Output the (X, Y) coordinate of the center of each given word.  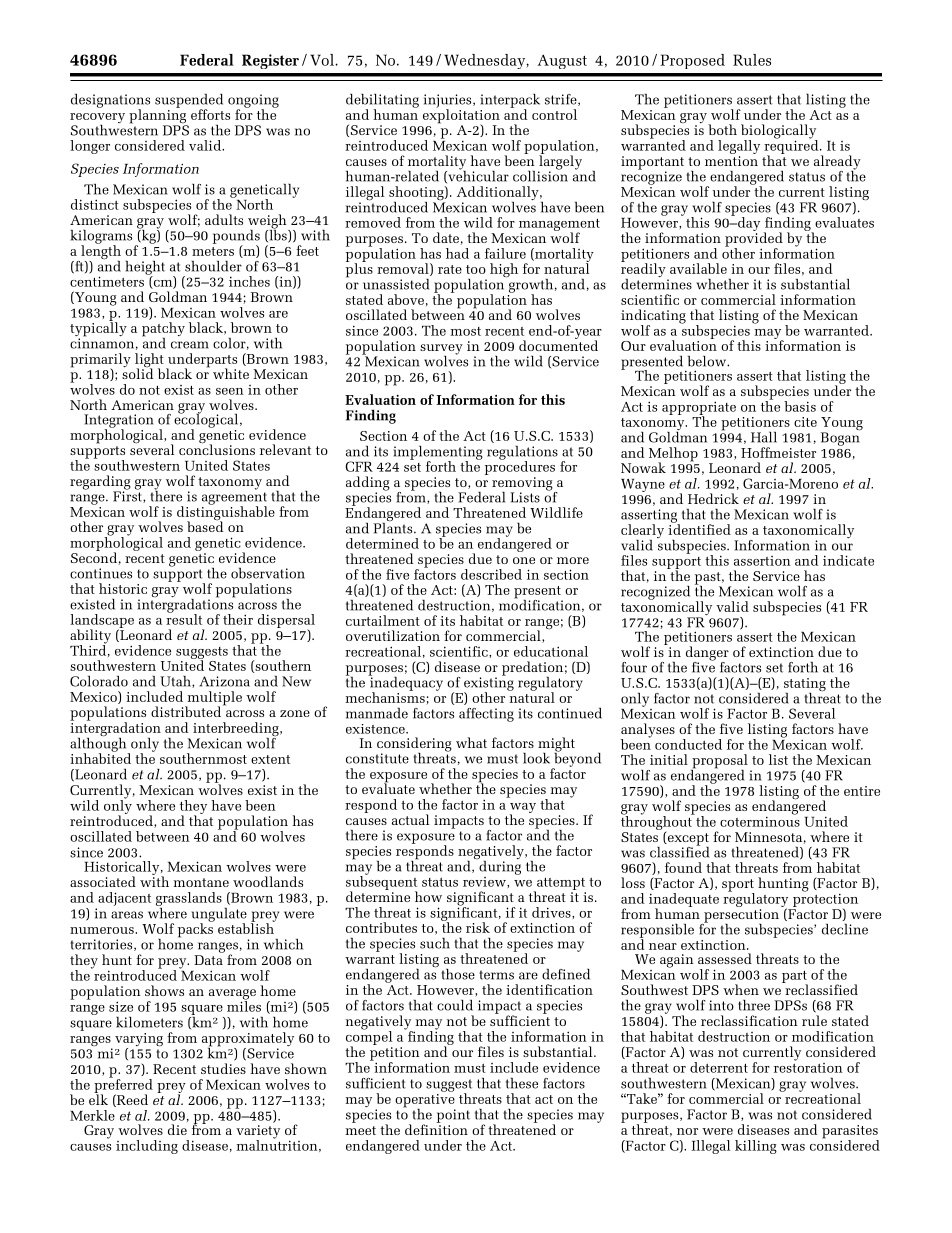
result (184, 618)
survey (441, 350)
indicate (848, 560)
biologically (779, 132)
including (147, 1147)
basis (800, 406)
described (491, 574)
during (499, 866)
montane (201, 882)
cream (190, 345)
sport (738, 886)
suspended (189, 102)
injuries (449, 102)
